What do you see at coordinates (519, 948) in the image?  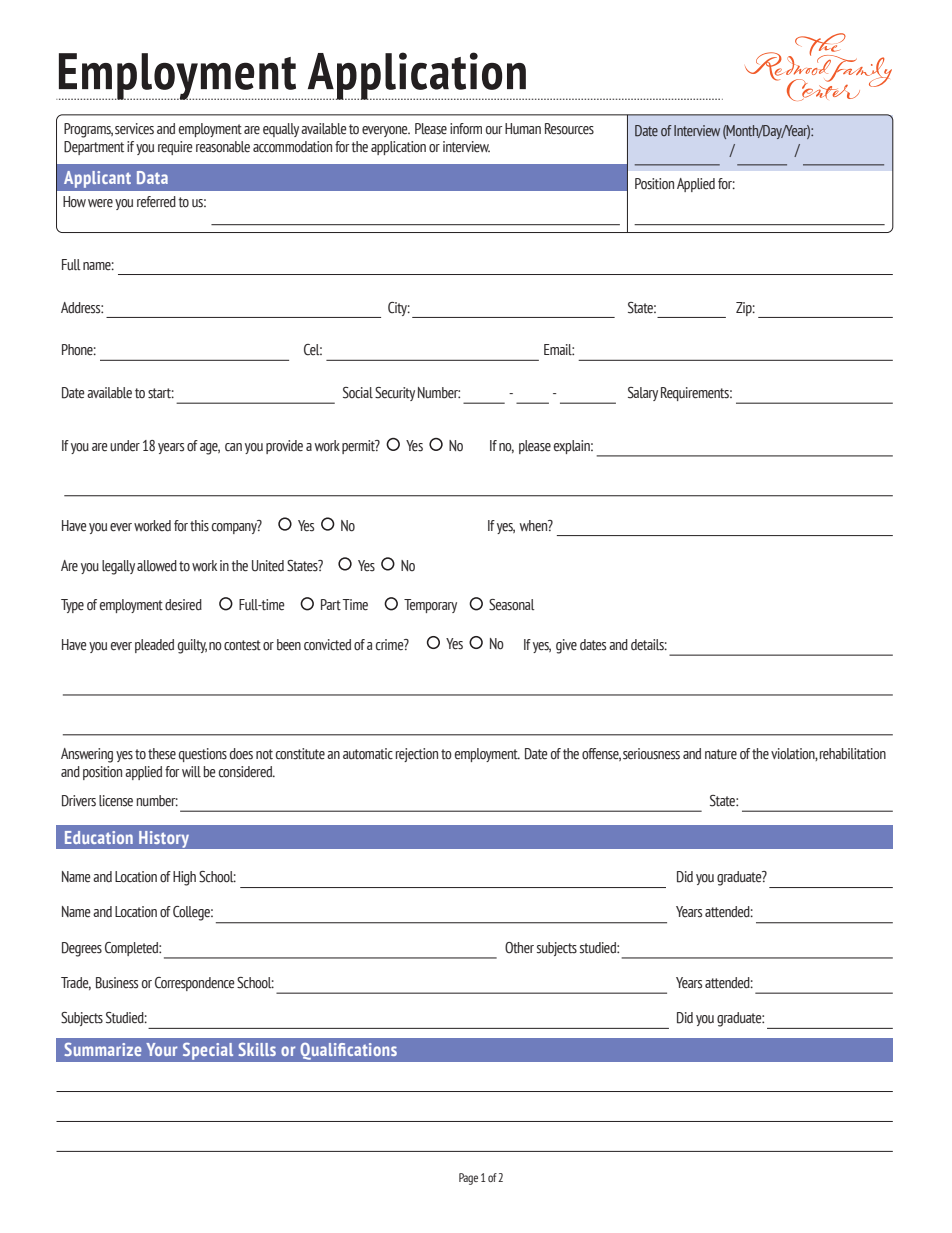 I see `Other` at bounding box center [519, 948].
